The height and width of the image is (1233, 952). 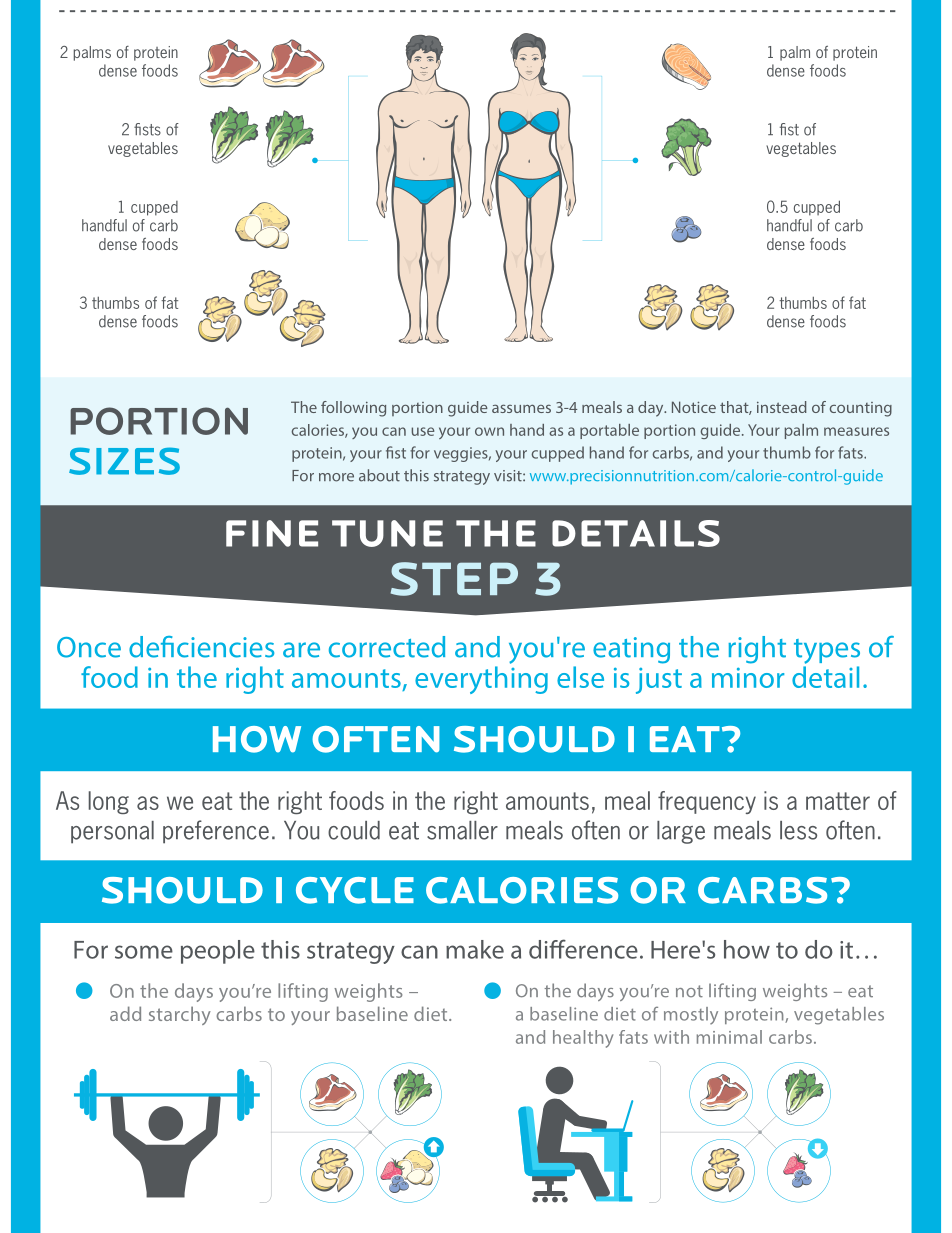 I want to click on own, so click(x=489, y=431).
